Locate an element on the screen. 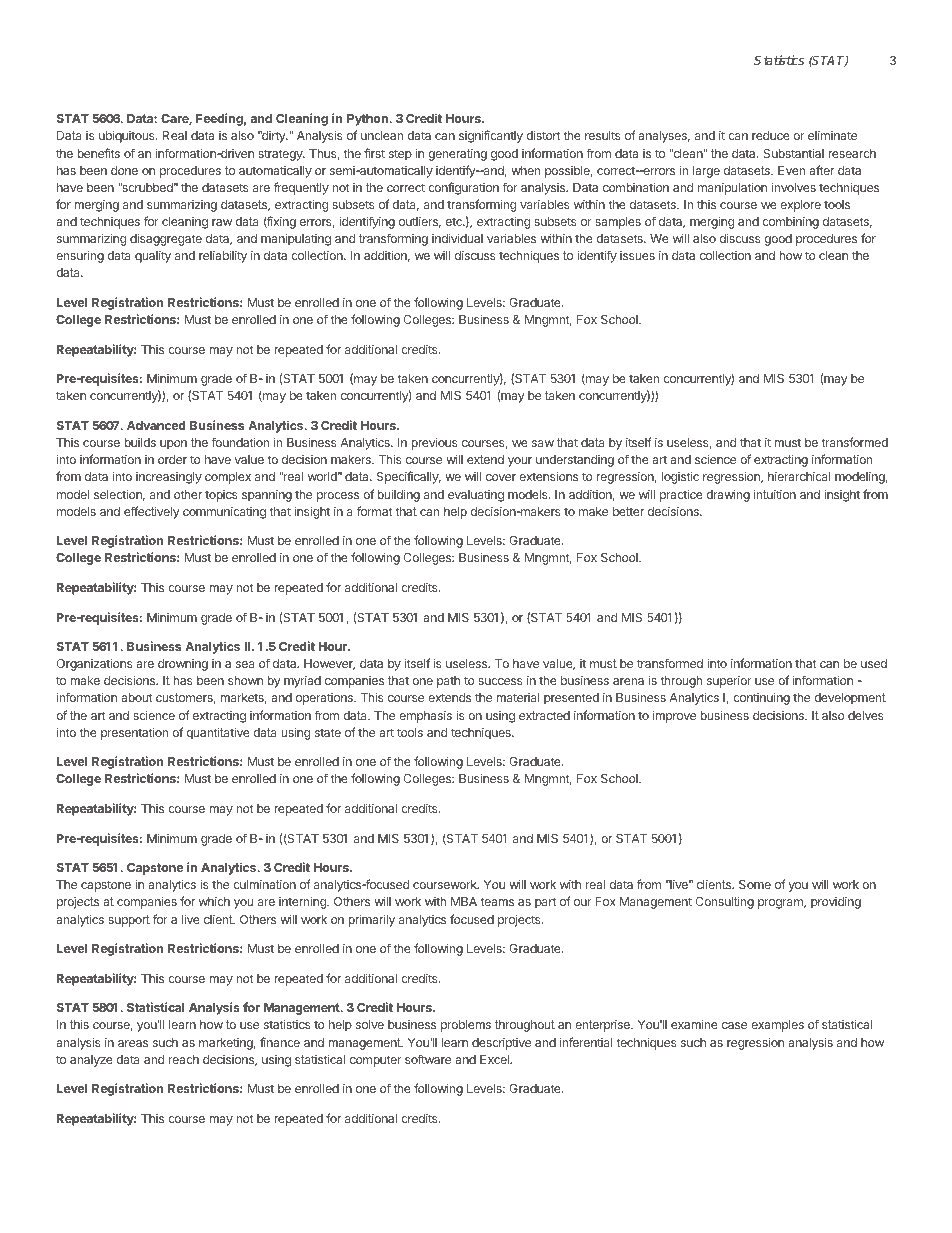  quality is located at coordinates (153, 257).
